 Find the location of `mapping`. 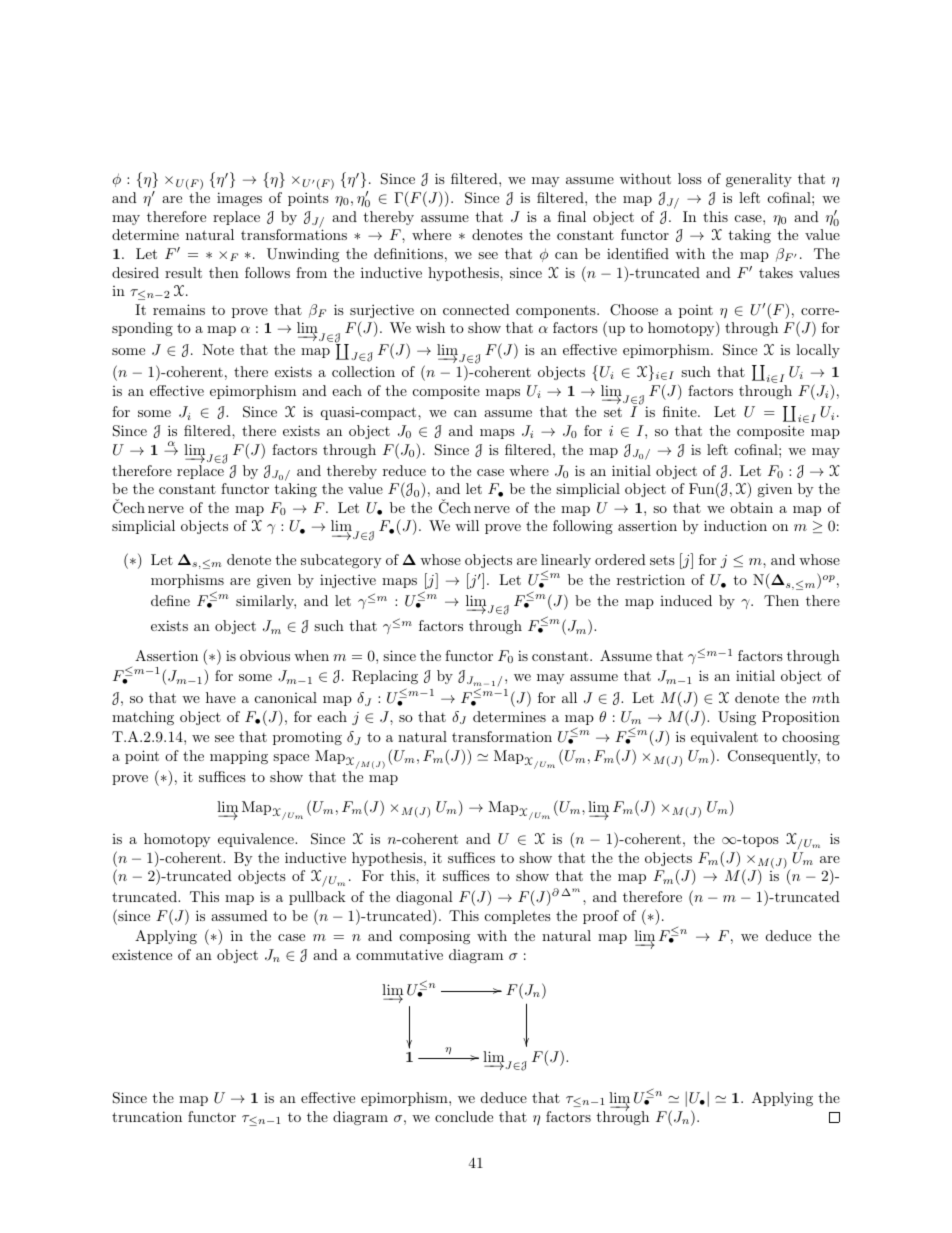

mapping is located at coordinates (239, 757).
